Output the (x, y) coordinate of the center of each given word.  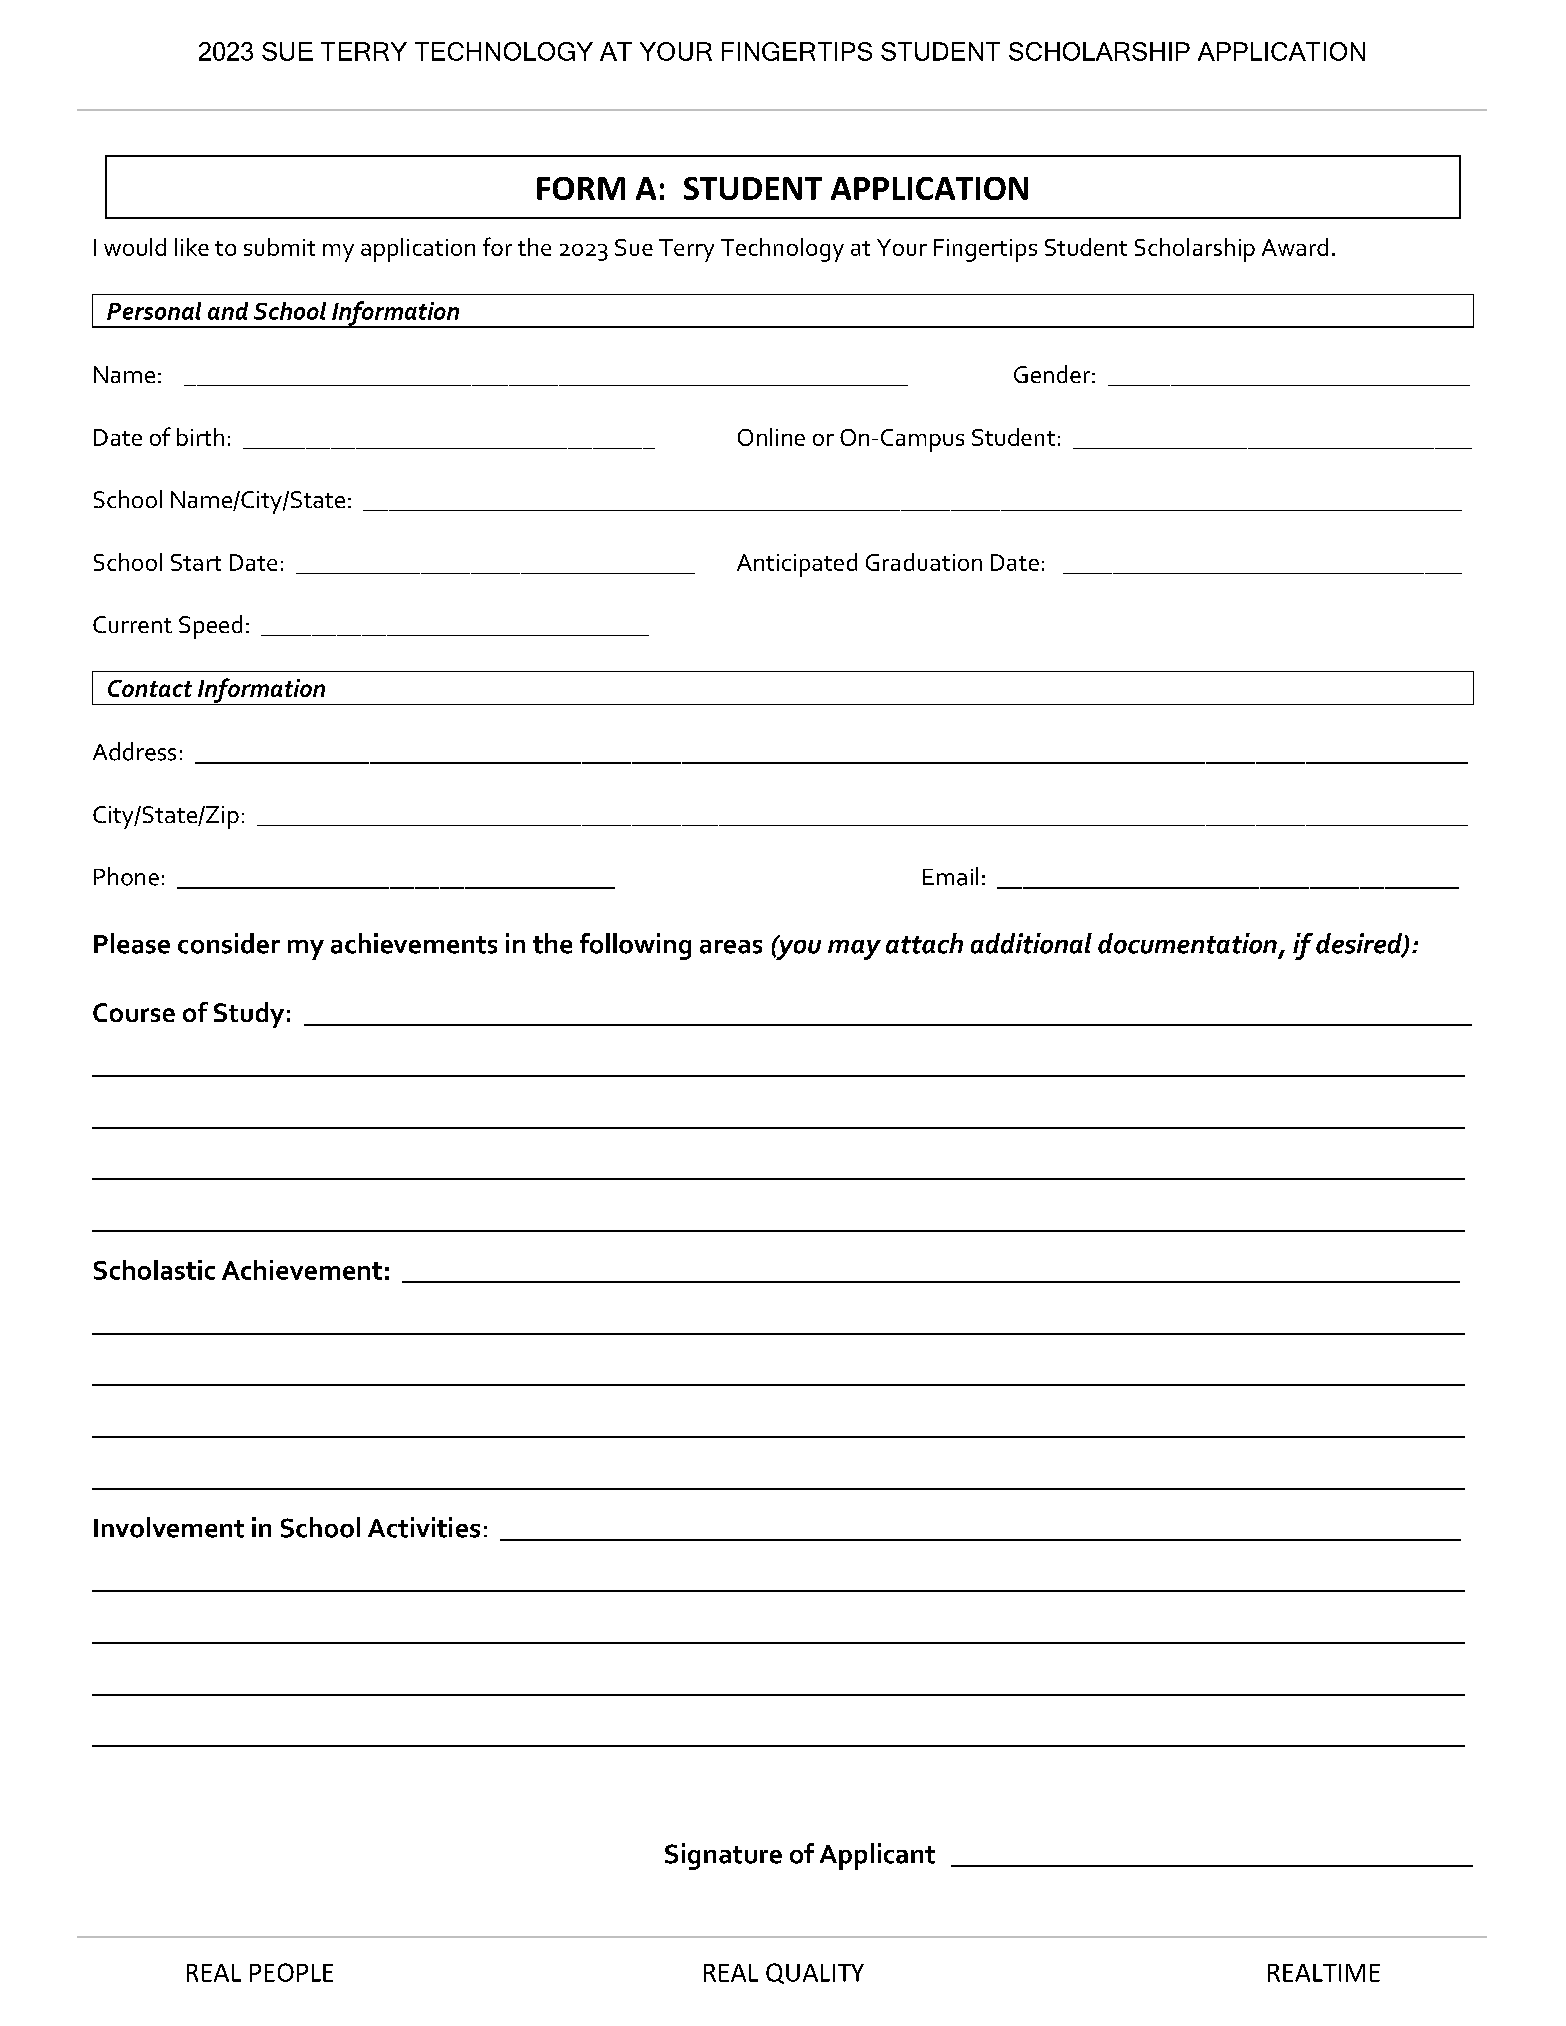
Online (771, 437)
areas (731, 947)
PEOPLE (291, 1972)
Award (1295, 247)
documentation (1187, 943)
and (228, 311)
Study (249, 1015)
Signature (723, 1856)
